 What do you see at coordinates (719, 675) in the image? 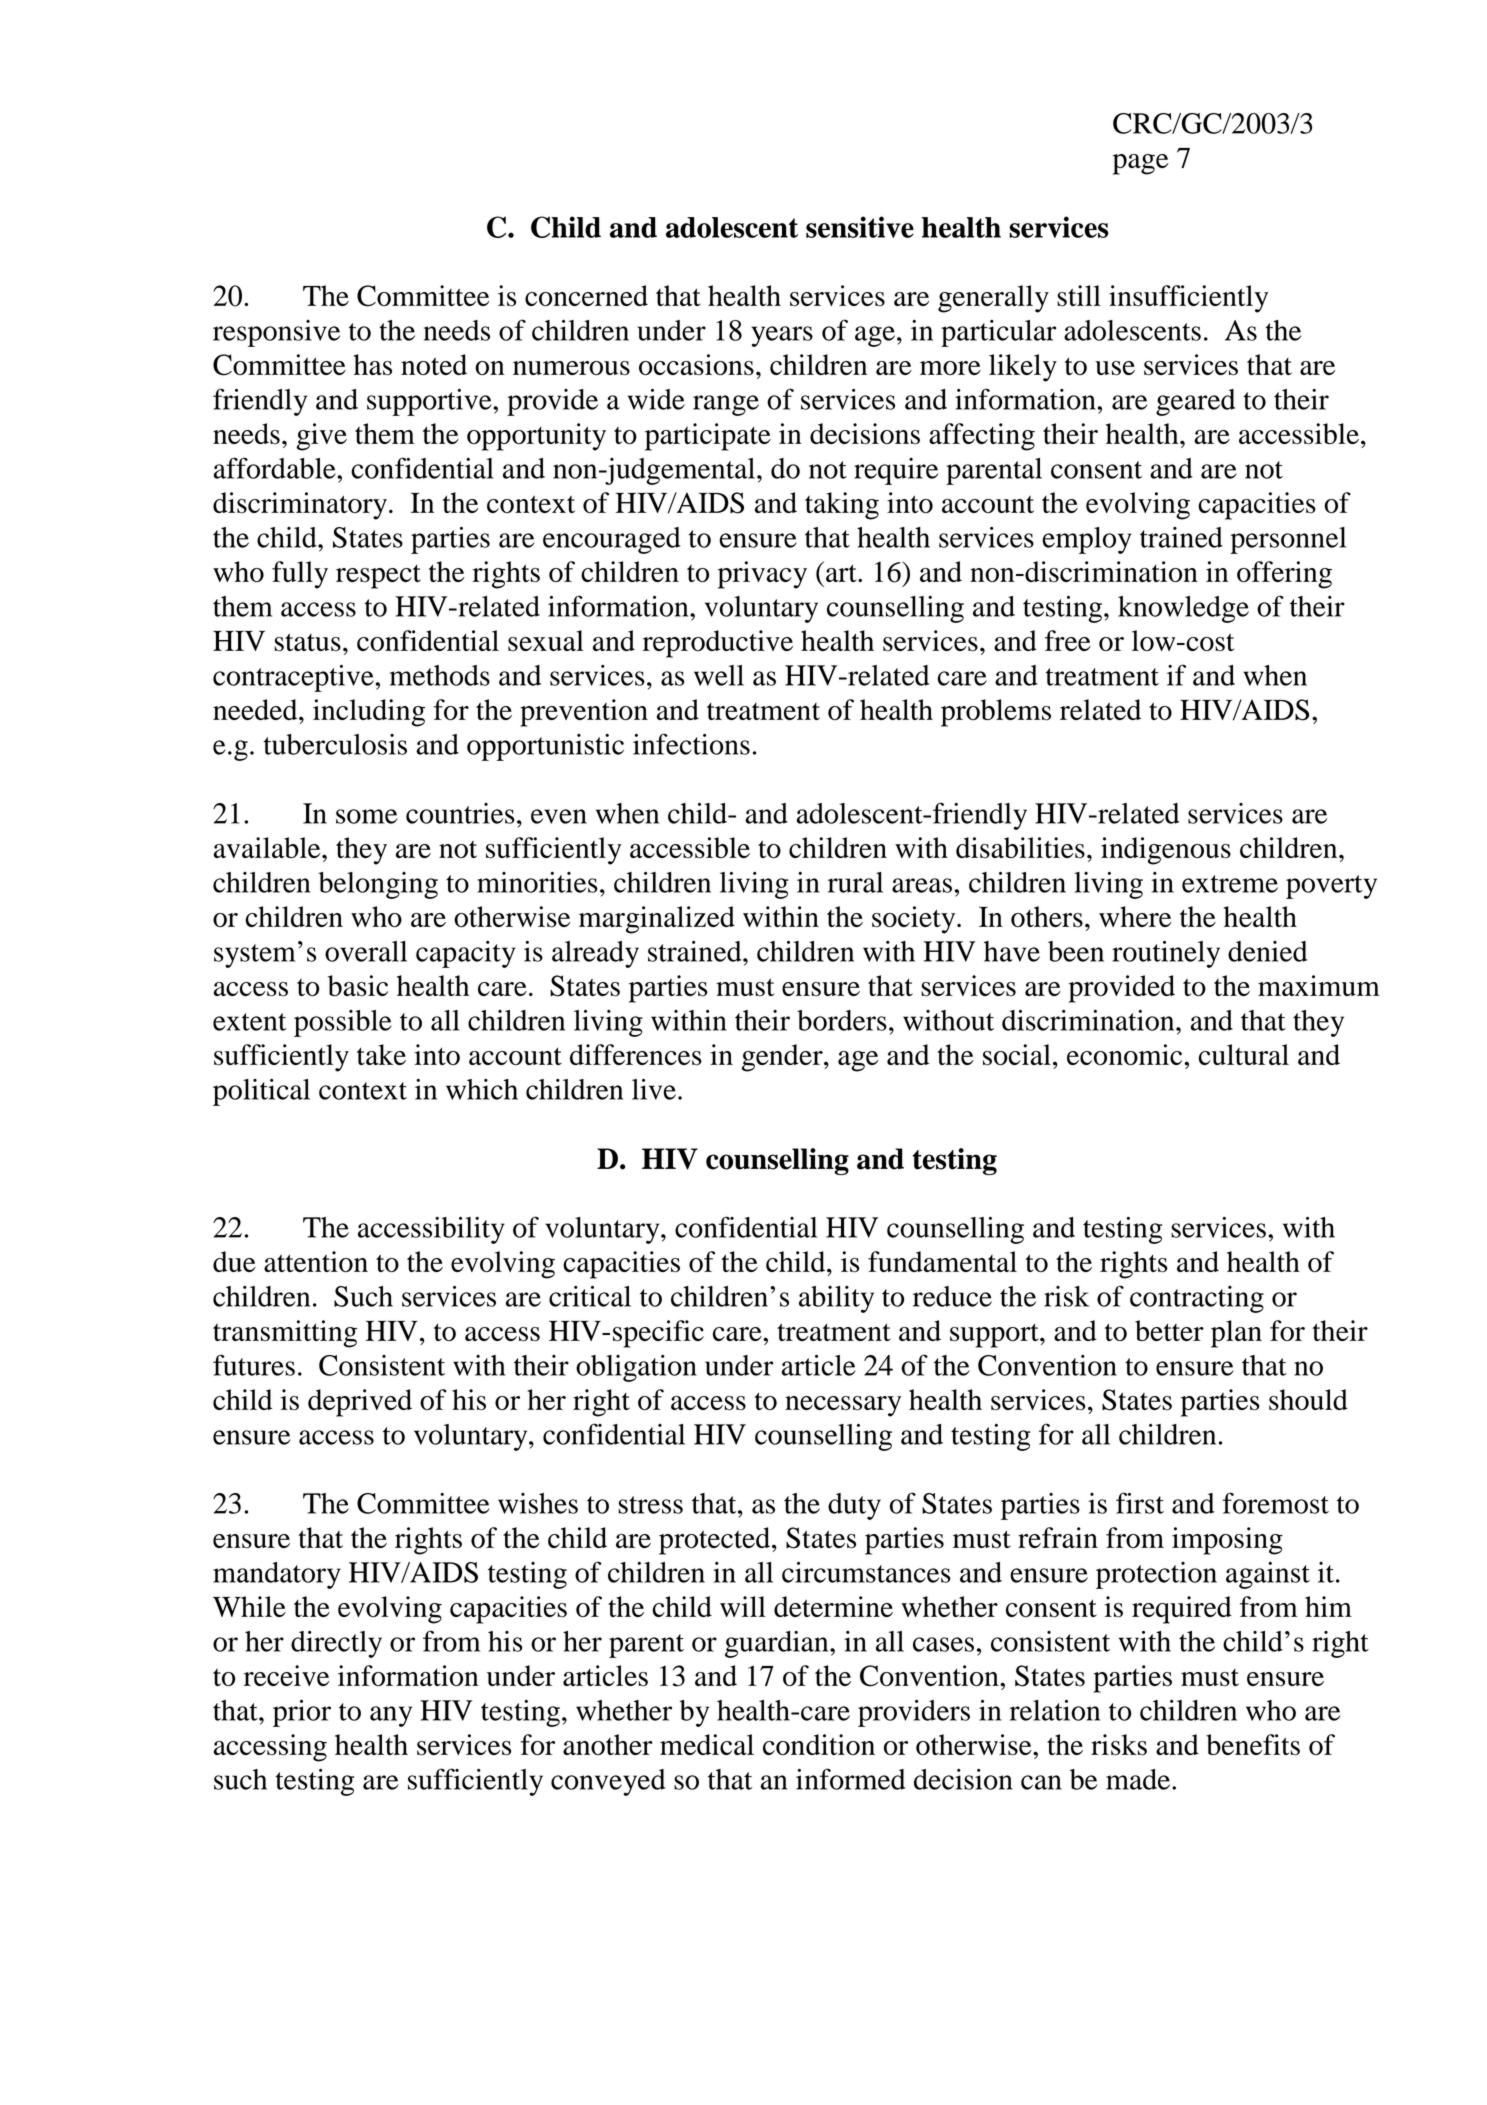
I see `well` at bounding box center [719, 675].
